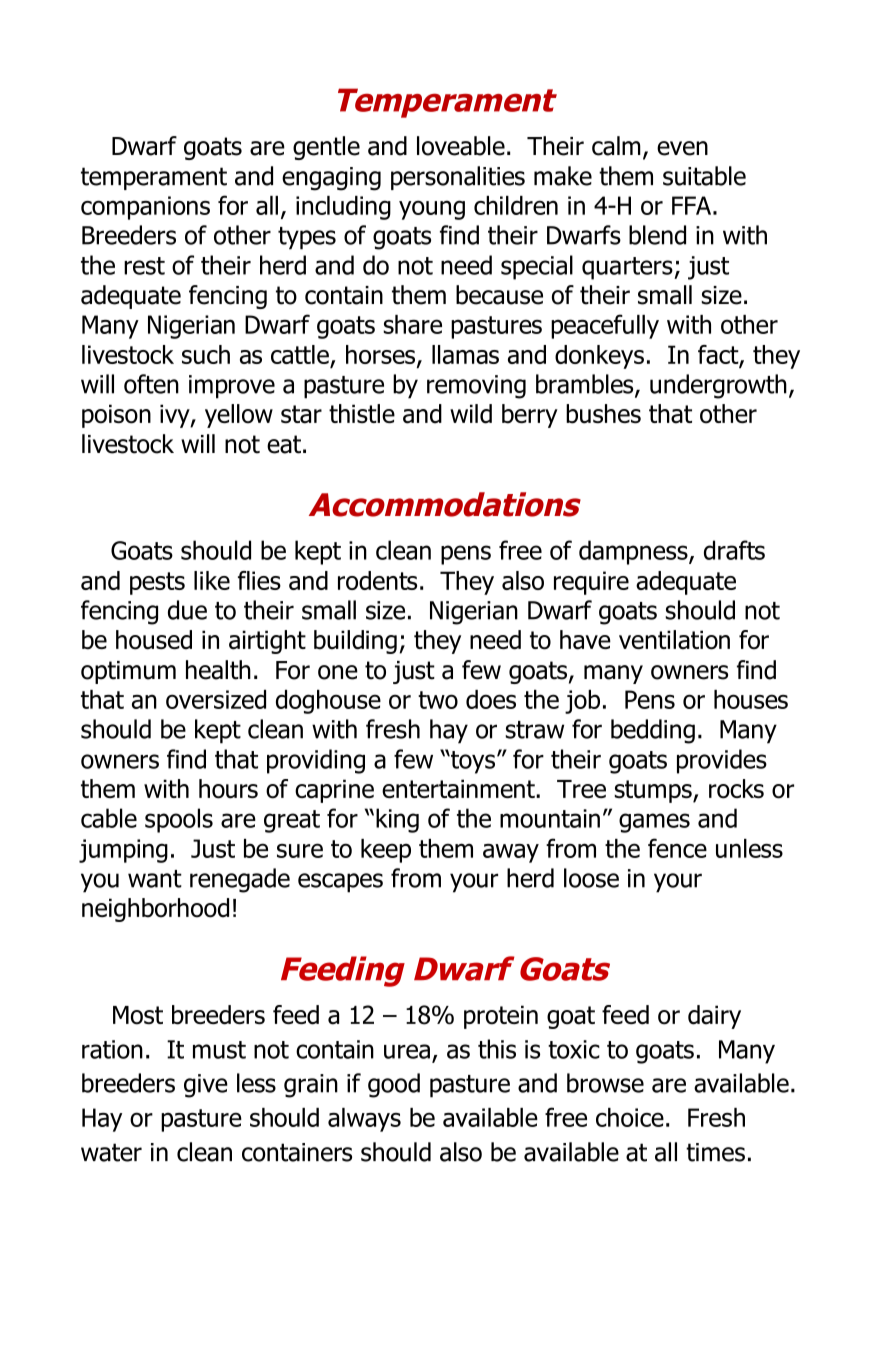  What do you see at coordinates (154, 640) in the image?
I see `housed` at bounding box center [154, 640].
